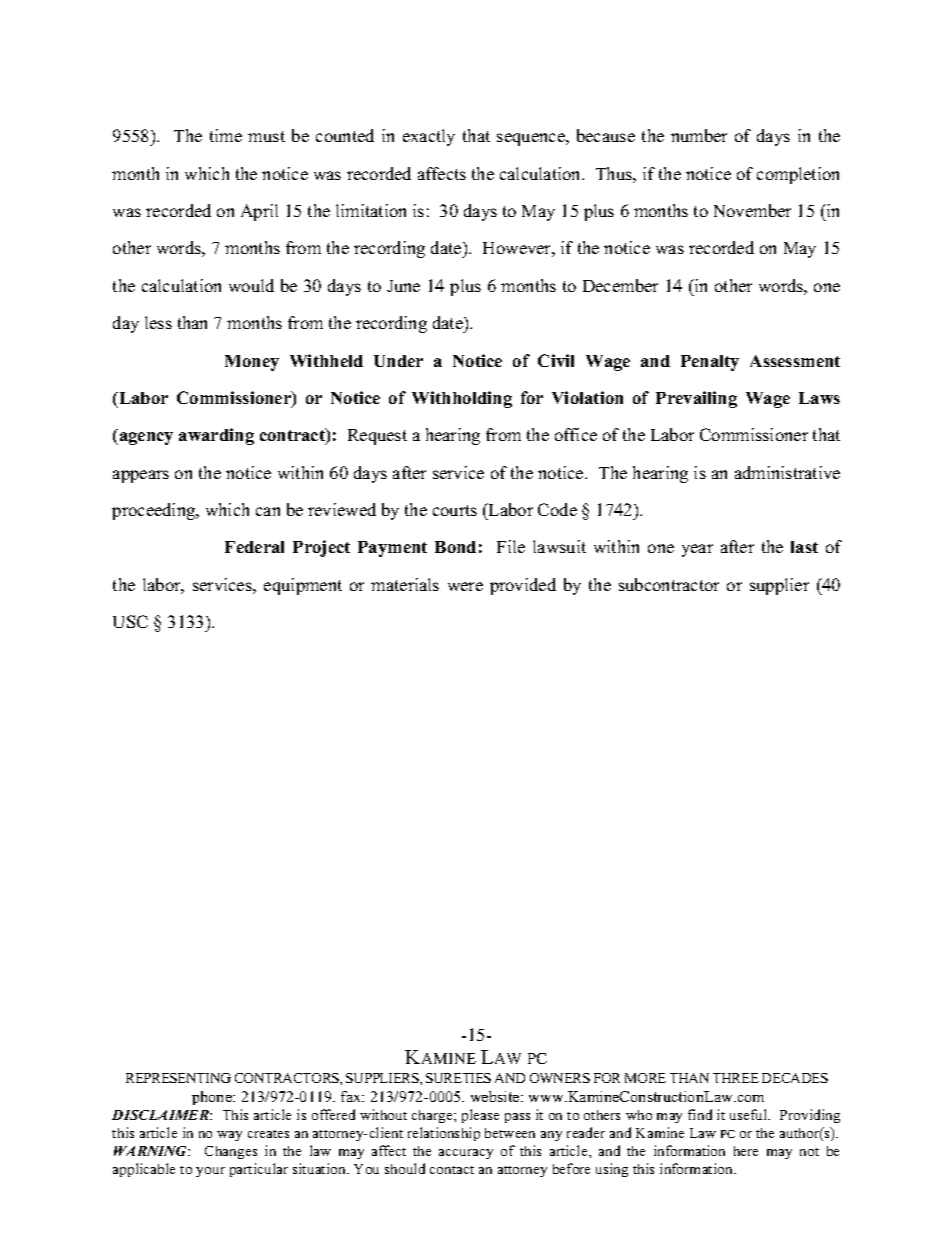 The image size is (952, 1233). Describe the element at coordinates (736, 1078) in the page. I see `THREE` at that location.
